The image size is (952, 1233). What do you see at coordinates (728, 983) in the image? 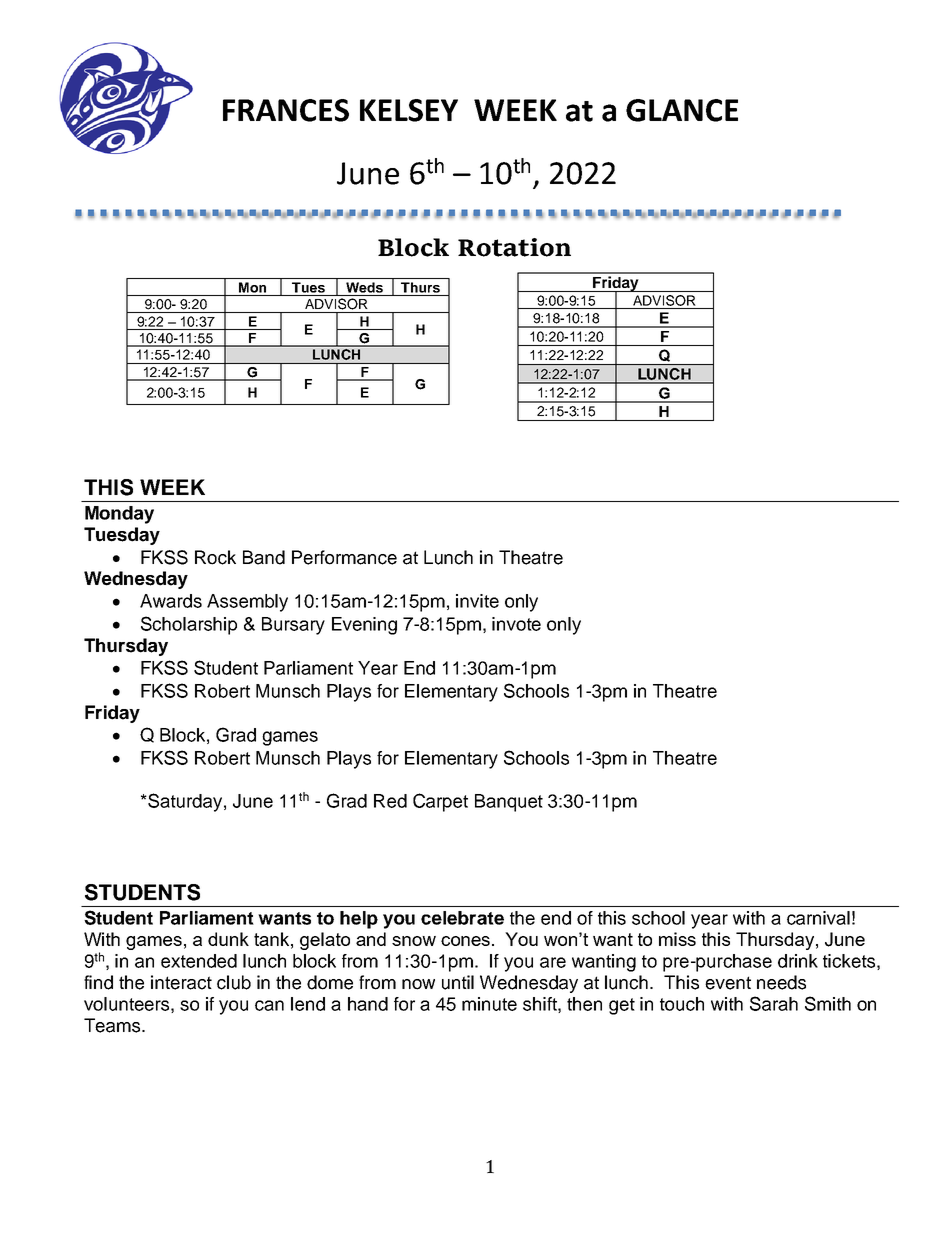
I see `event` at bounding box center [728, 983].
